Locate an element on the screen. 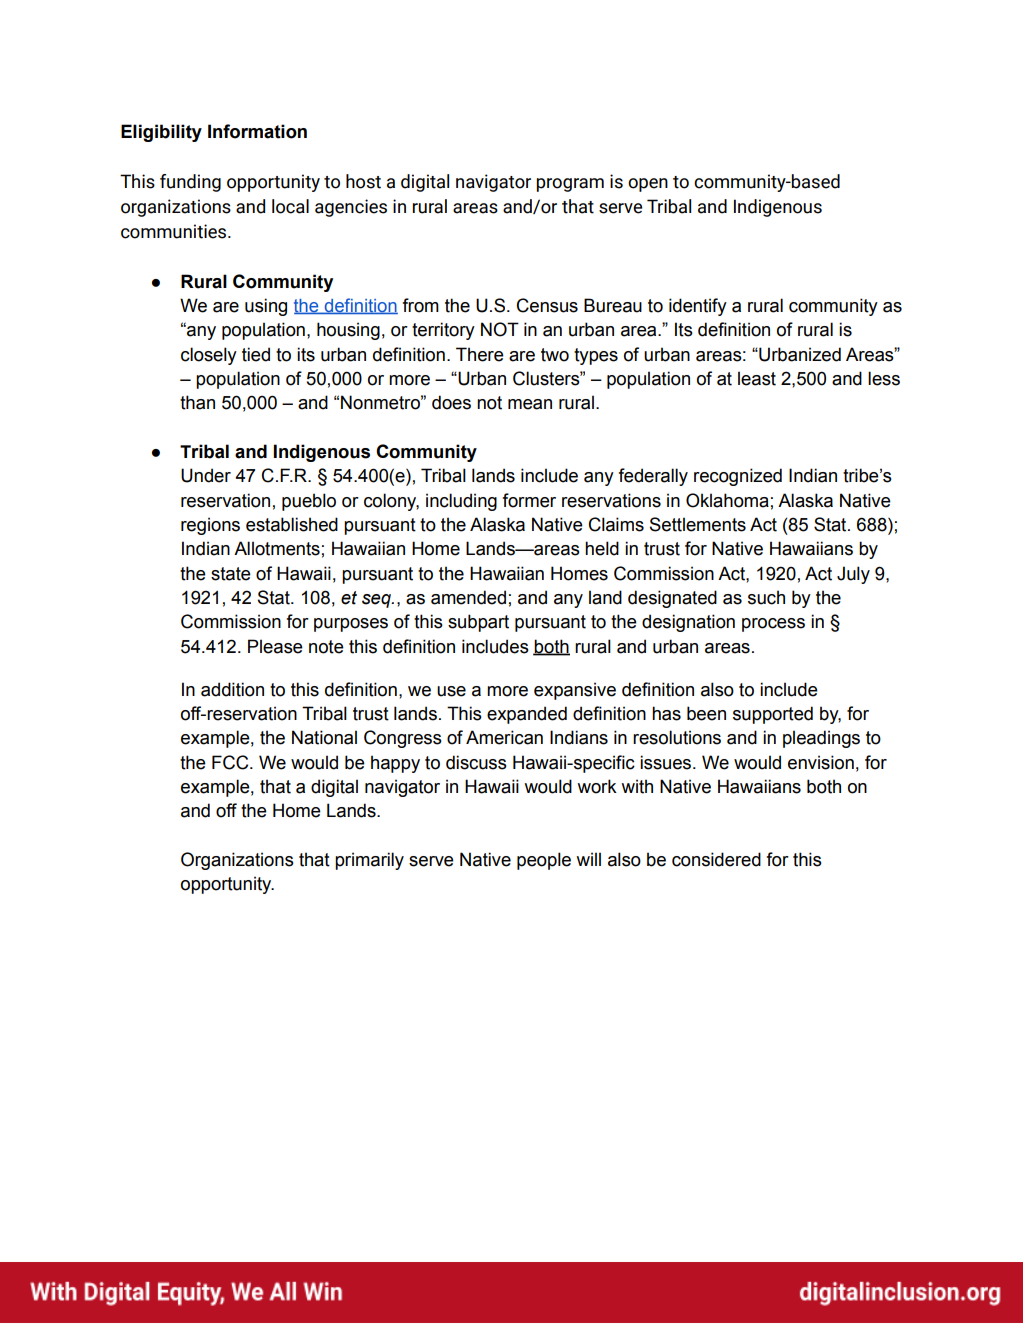 Image resolution: width=1023 pixels, height=1324 pixels. Under is located at coordinates (206, 475).
